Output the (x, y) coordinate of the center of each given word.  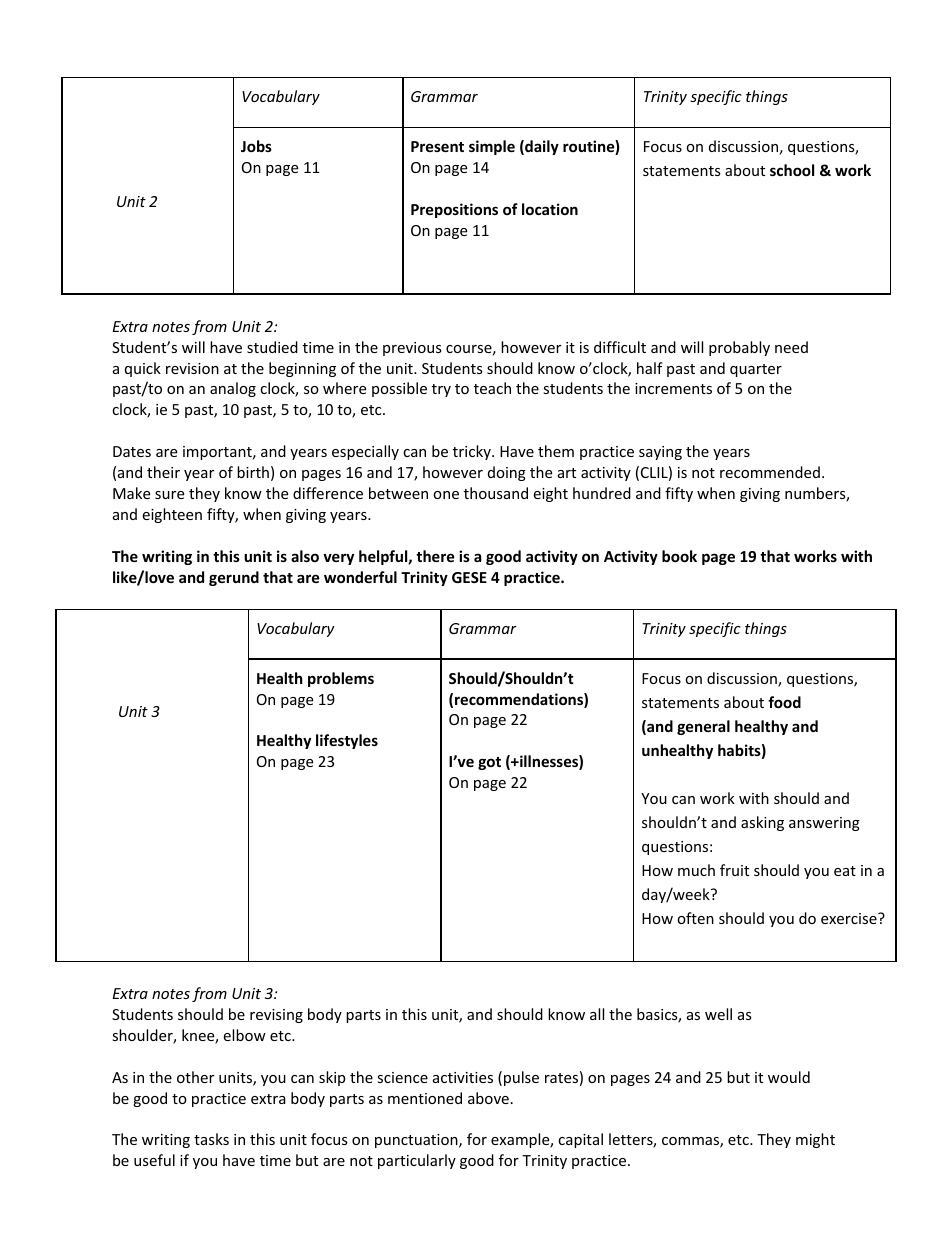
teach (492, 388)
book (679, 556)
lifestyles (347, 741)
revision (192, 368)
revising (276, 1016)
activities (463, 1077)
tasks (211, 1139)
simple (492, 147)
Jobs (256, 146)
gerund (234, 578)
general (703, 727)
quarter (756, 370)
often (695, 918)
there (435, 556)
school (792, 170)
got (489, 763)
